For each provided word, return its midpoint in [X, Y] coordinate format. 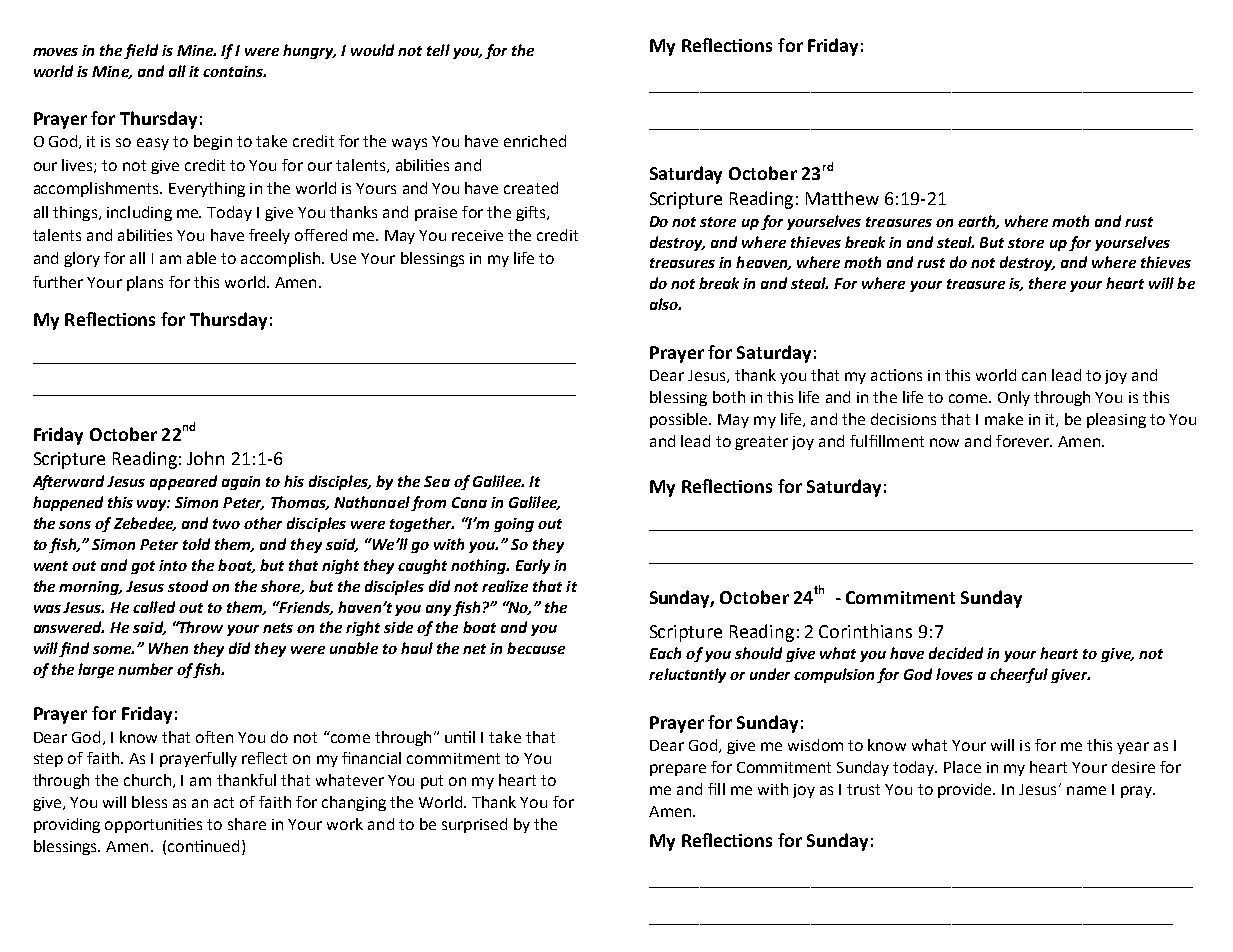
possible [680, 420]
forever [1024, 441]
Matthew [842, 198]
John [205, 458]
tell [438, 50]
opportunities [153, 825]
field [141, 51]
